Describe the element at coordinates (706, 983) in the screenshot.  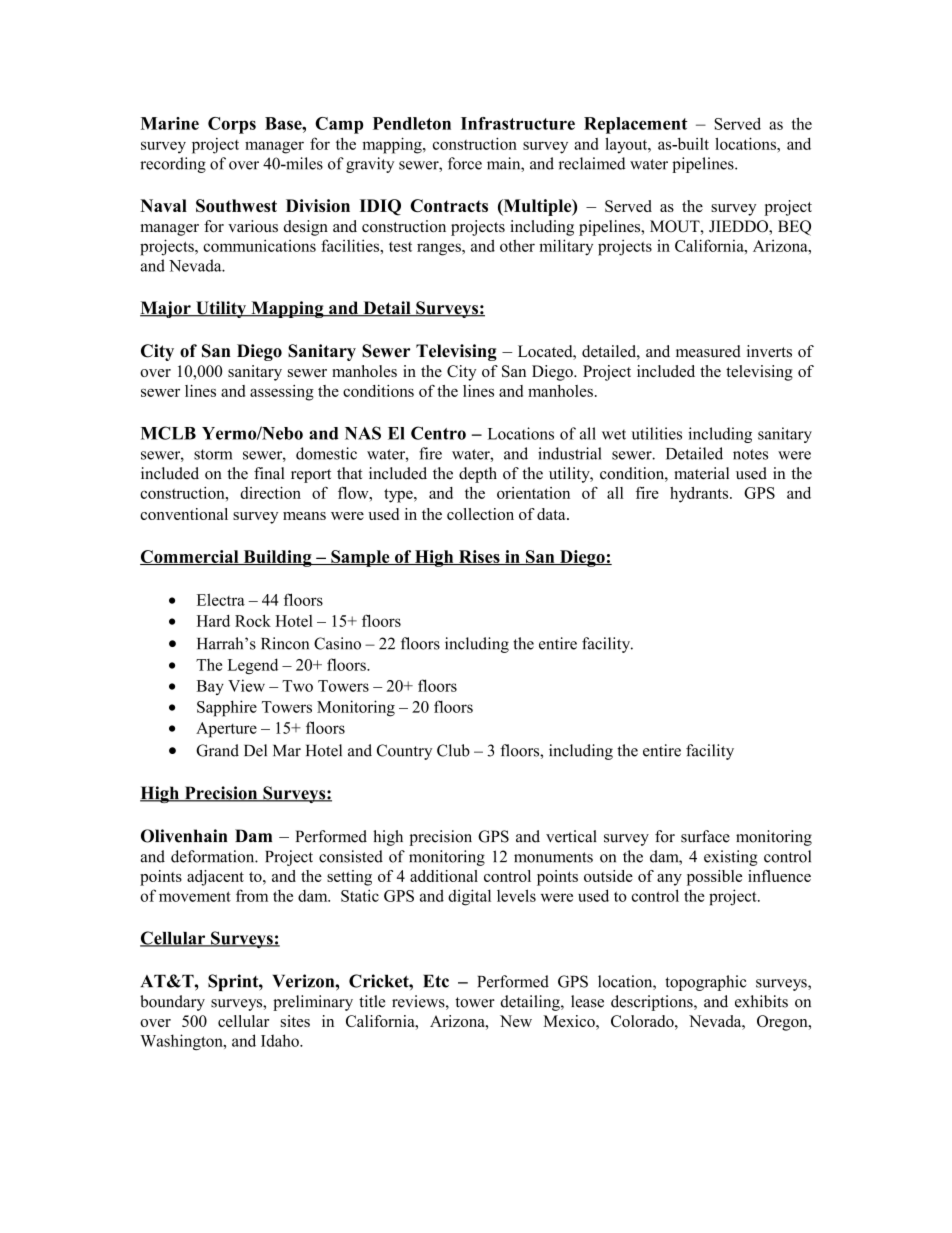
I see `topographic` at that location.
